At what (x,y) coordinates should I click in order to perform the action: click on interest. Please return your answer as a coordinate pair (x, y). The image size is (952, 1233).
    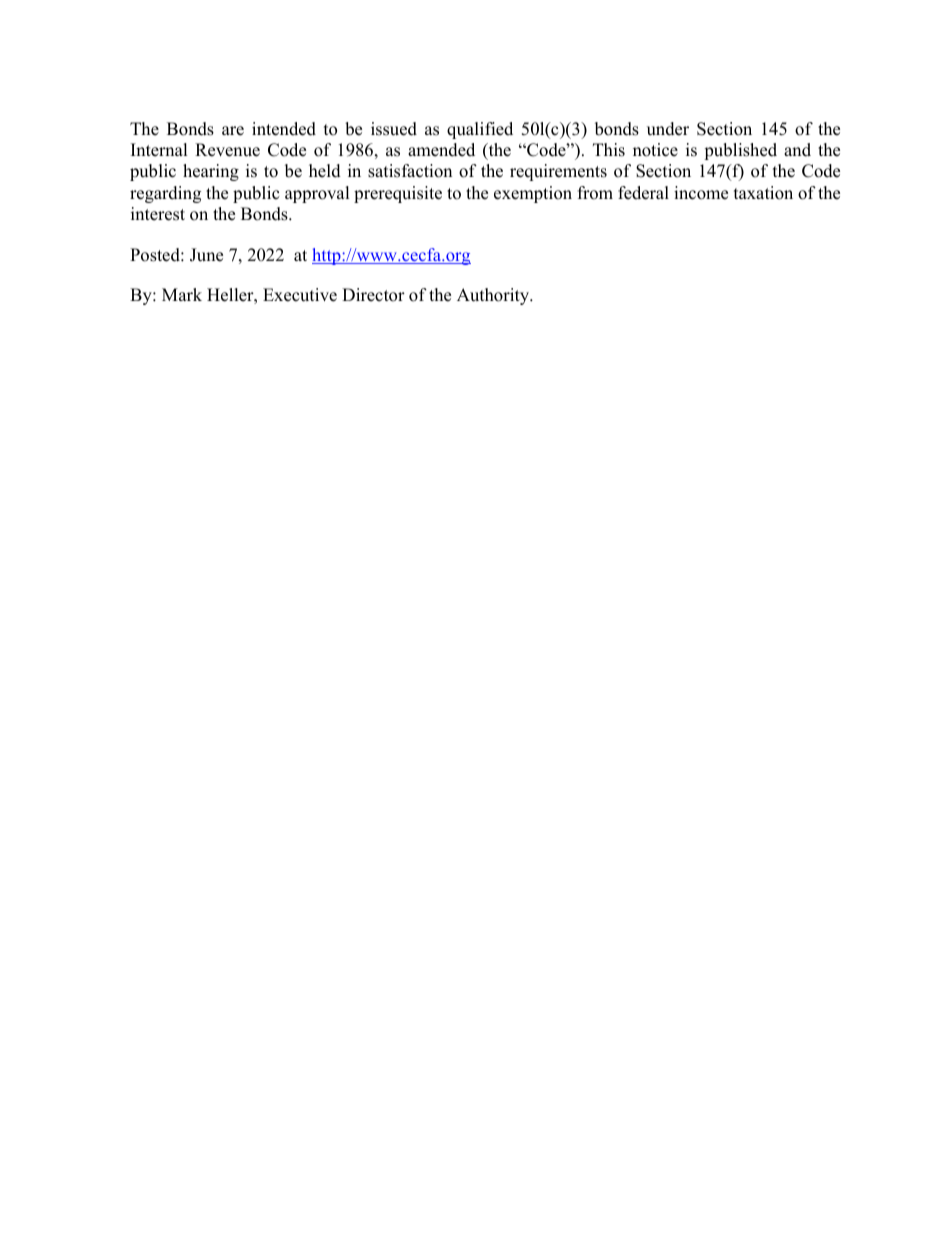
    Looking at the image, I should click on (158, 214).
